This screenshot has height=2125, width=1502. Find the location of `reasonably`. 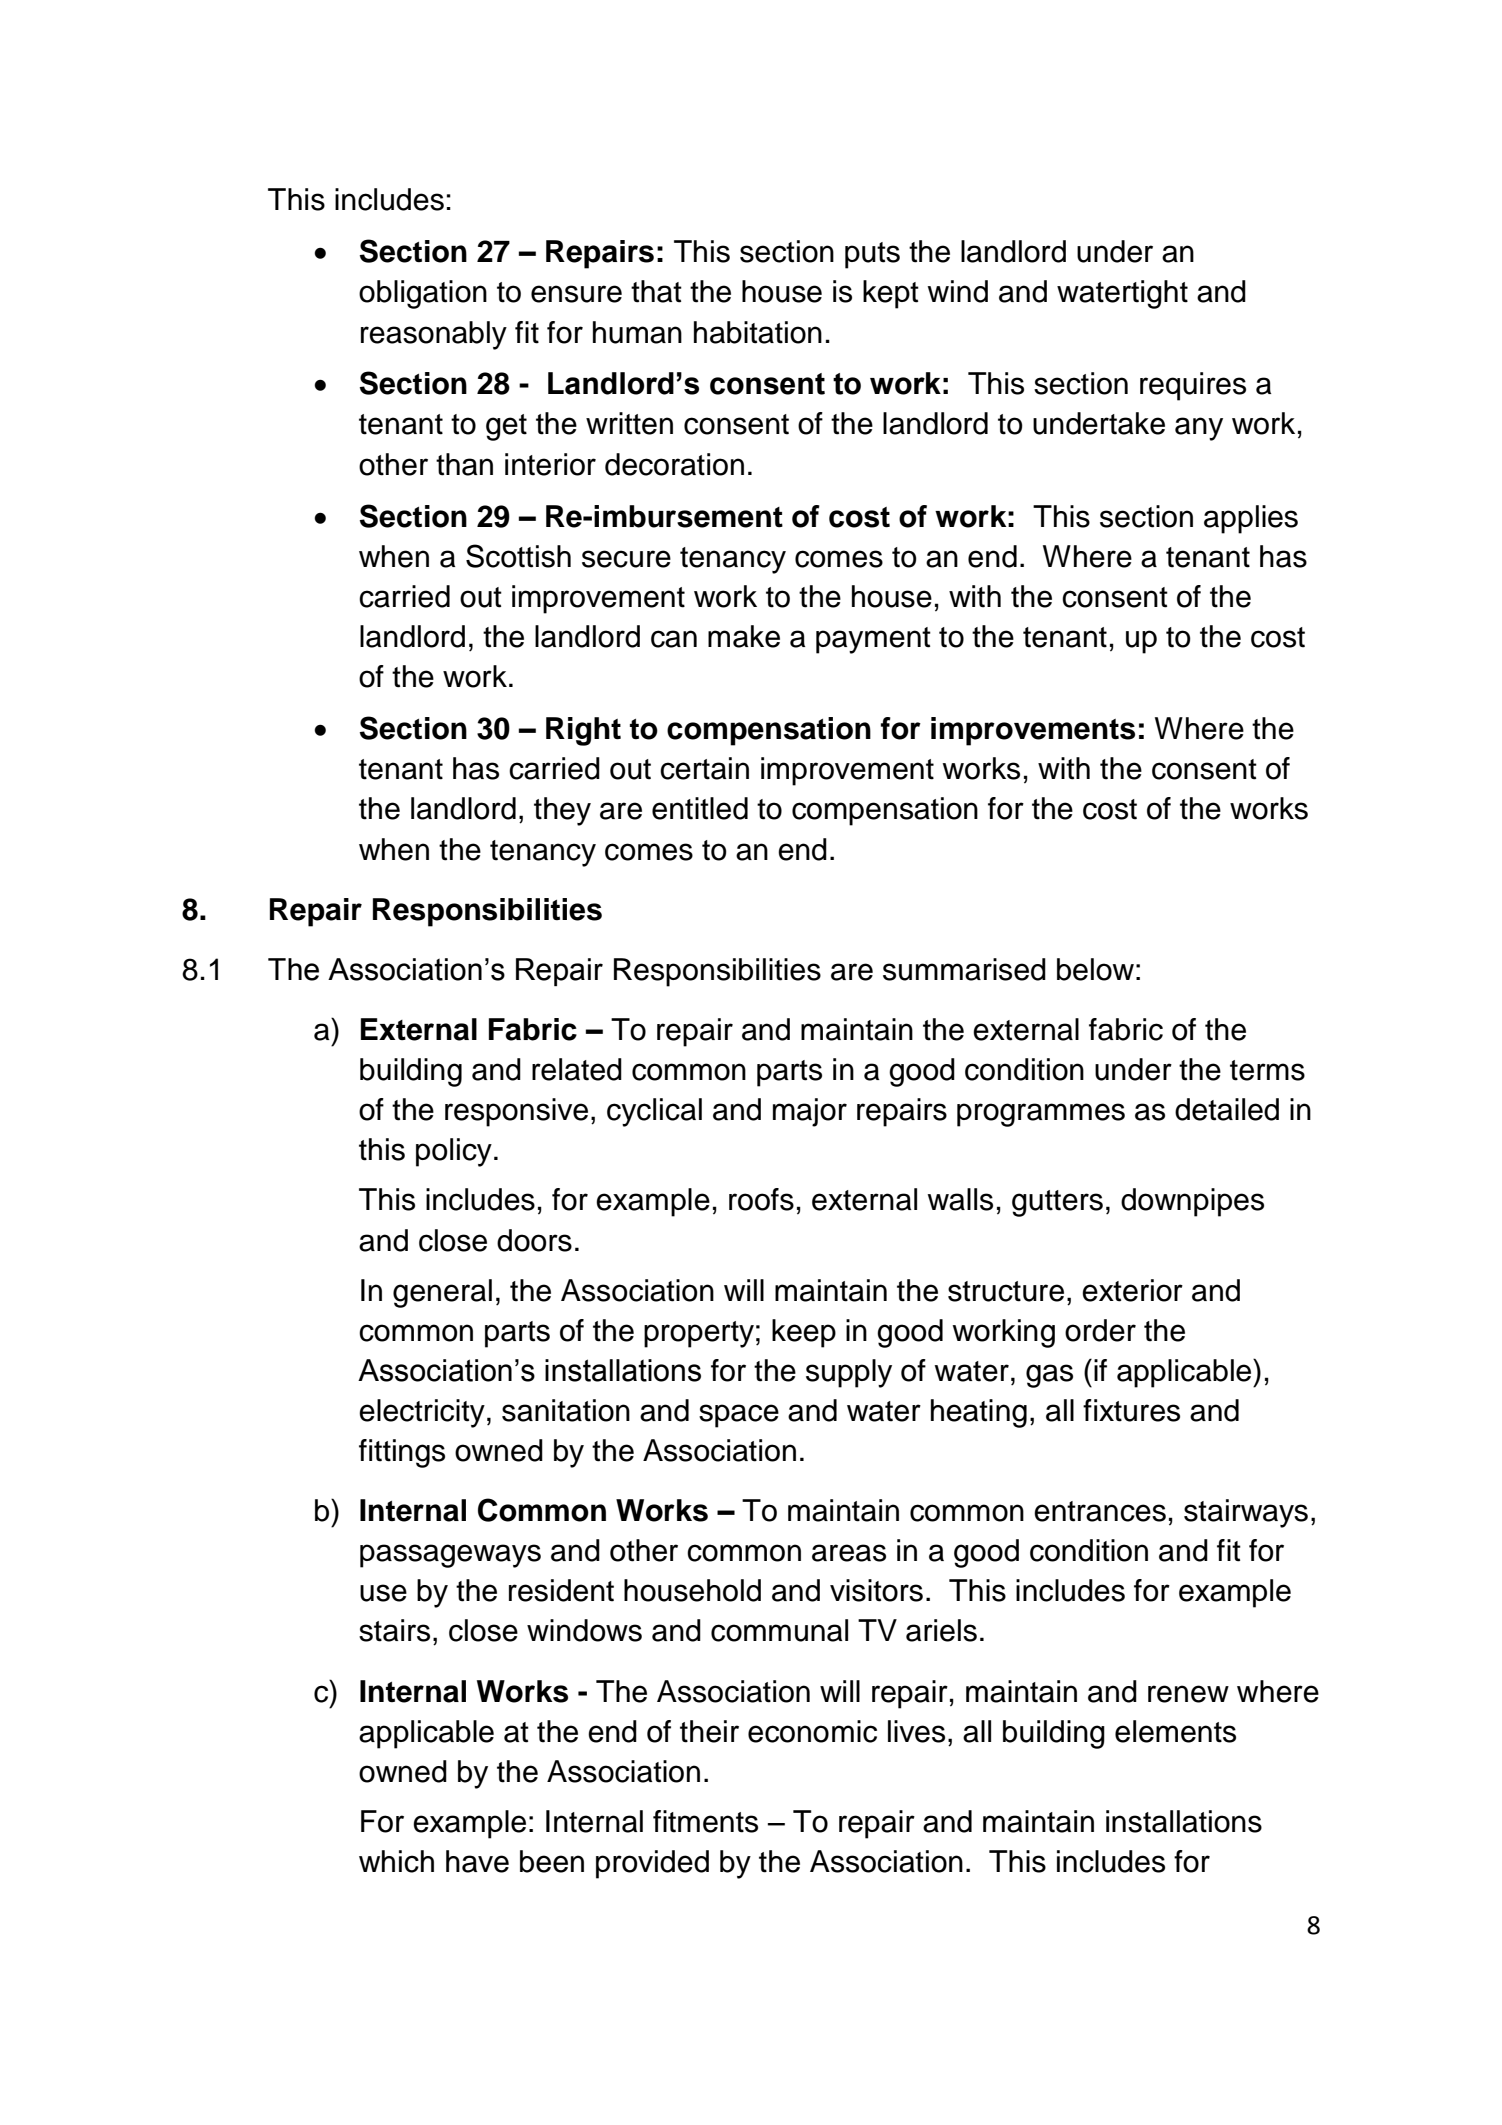

reasonably is located at coordinates (434, 335).
